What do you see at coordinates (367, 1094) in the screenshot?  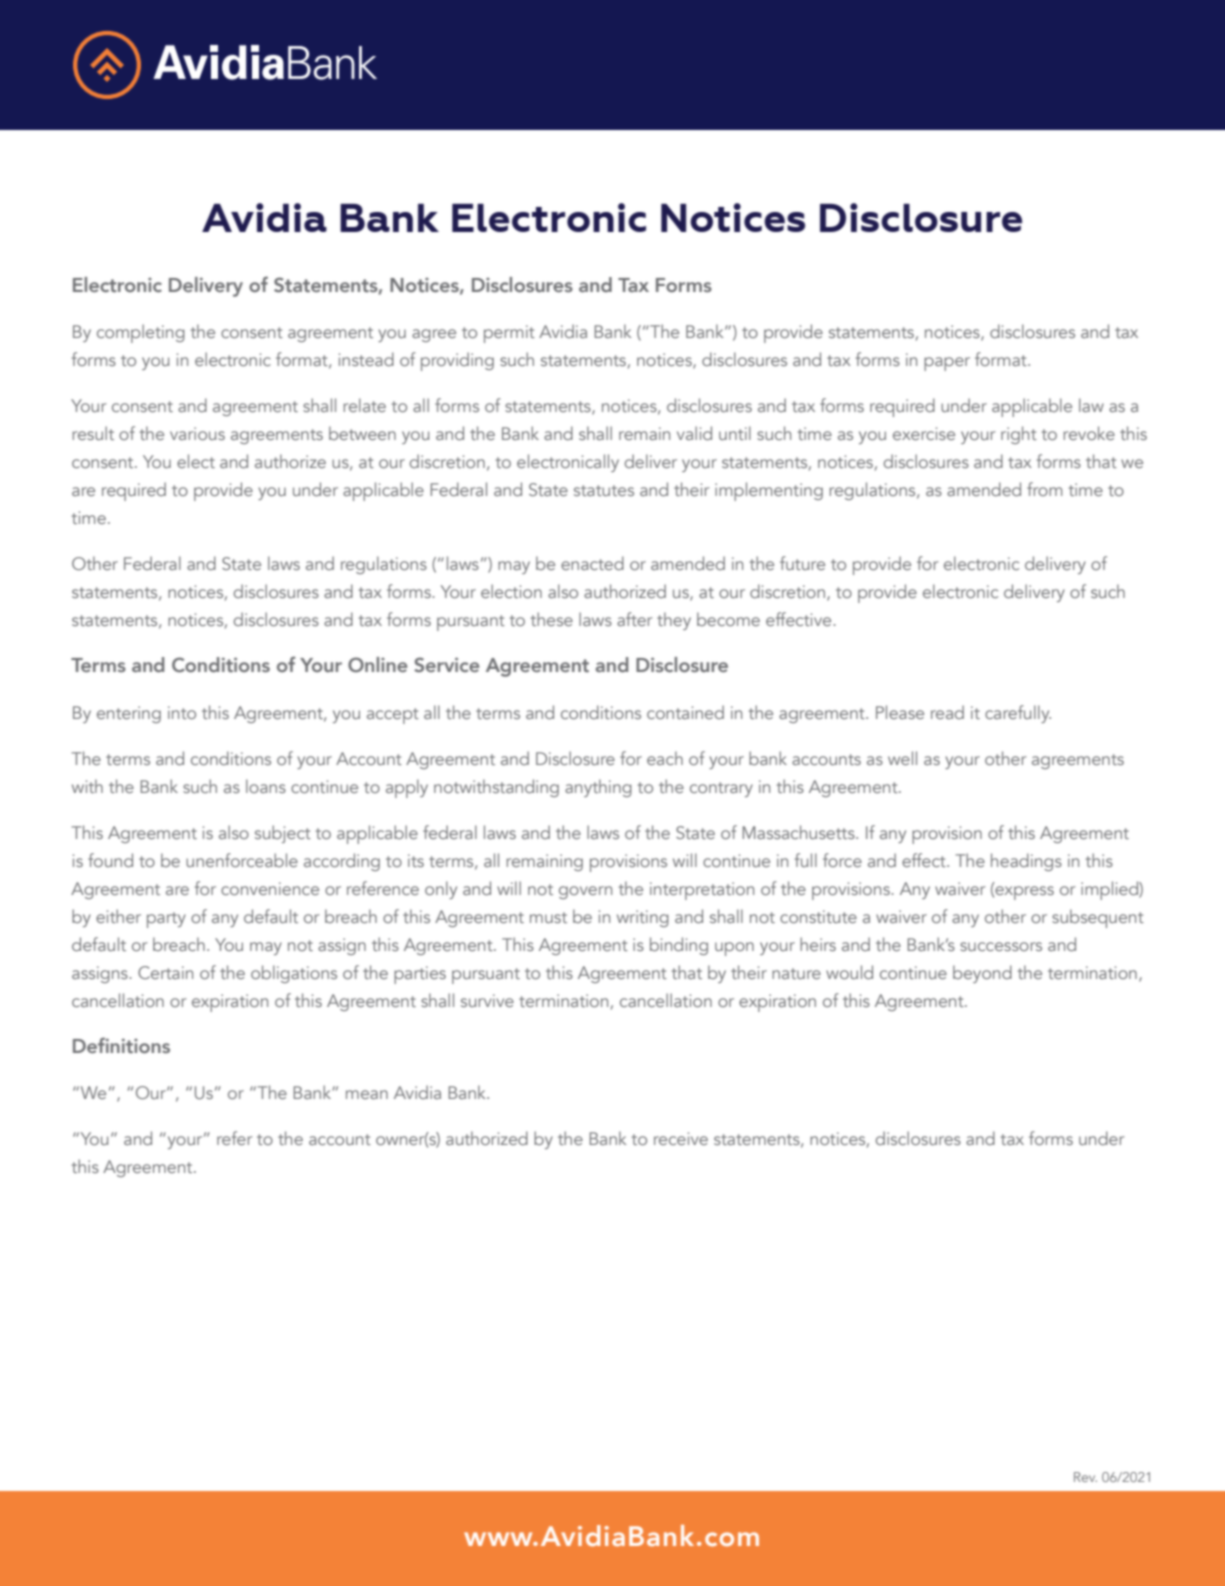 I see `mean` at bounding box center [367, 1094].
